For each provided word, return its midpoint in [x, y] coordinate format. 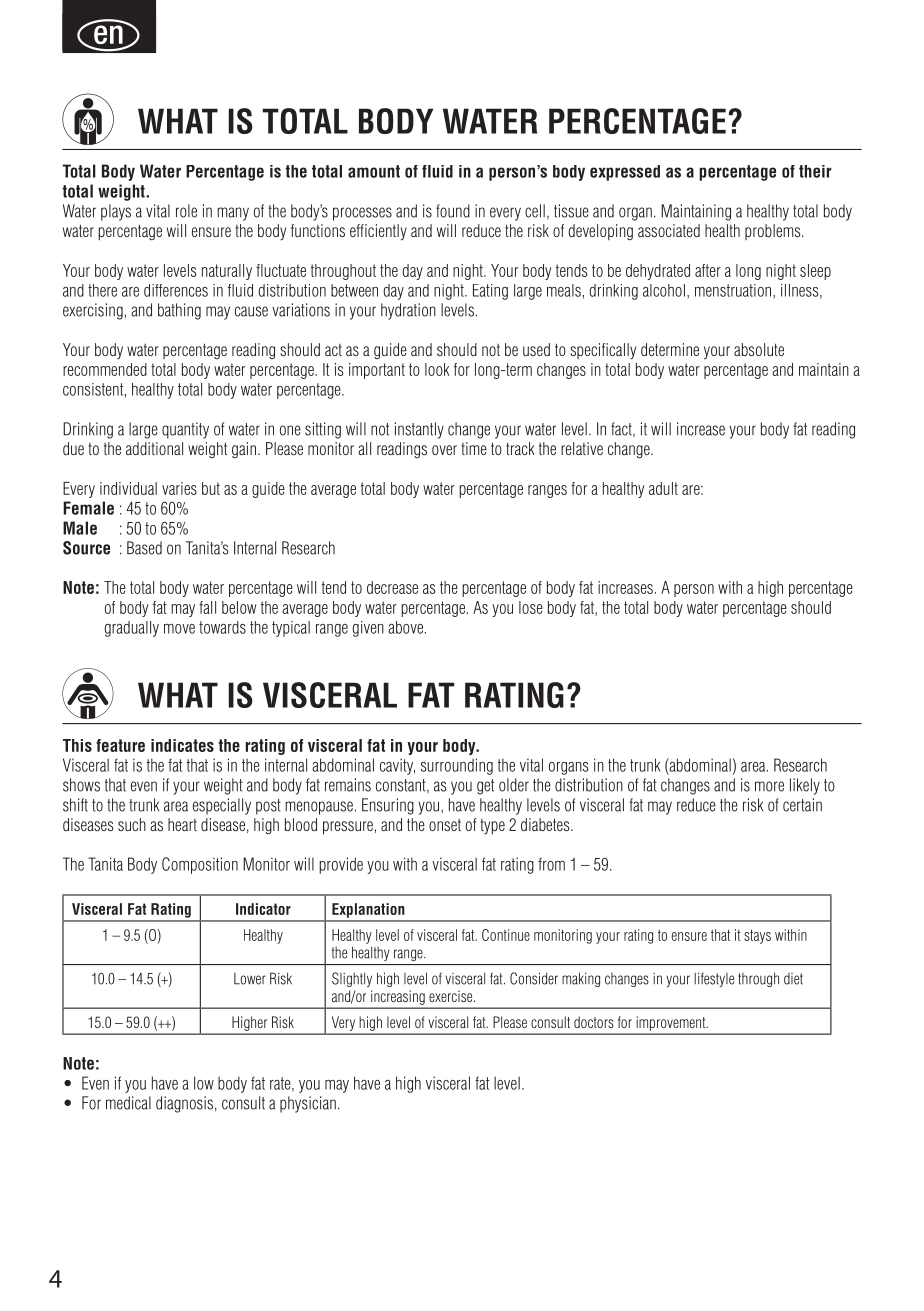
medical [128, 1103]
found [453, 211]
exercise [452, 996]
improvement [672, 1024]
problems [774, 232]
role [186, 211]
